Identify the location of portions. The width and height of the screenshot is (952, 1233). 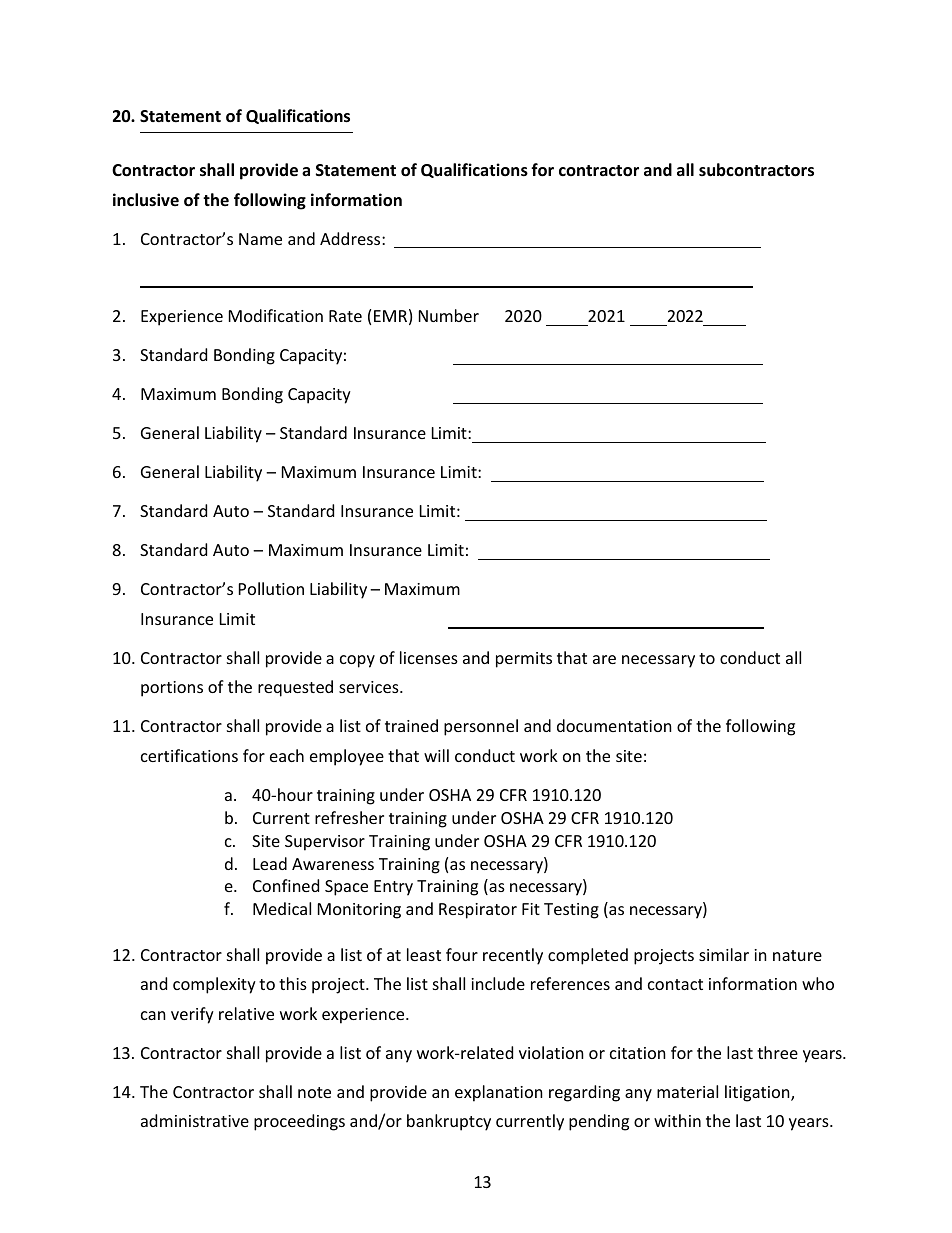
(172, 689).
